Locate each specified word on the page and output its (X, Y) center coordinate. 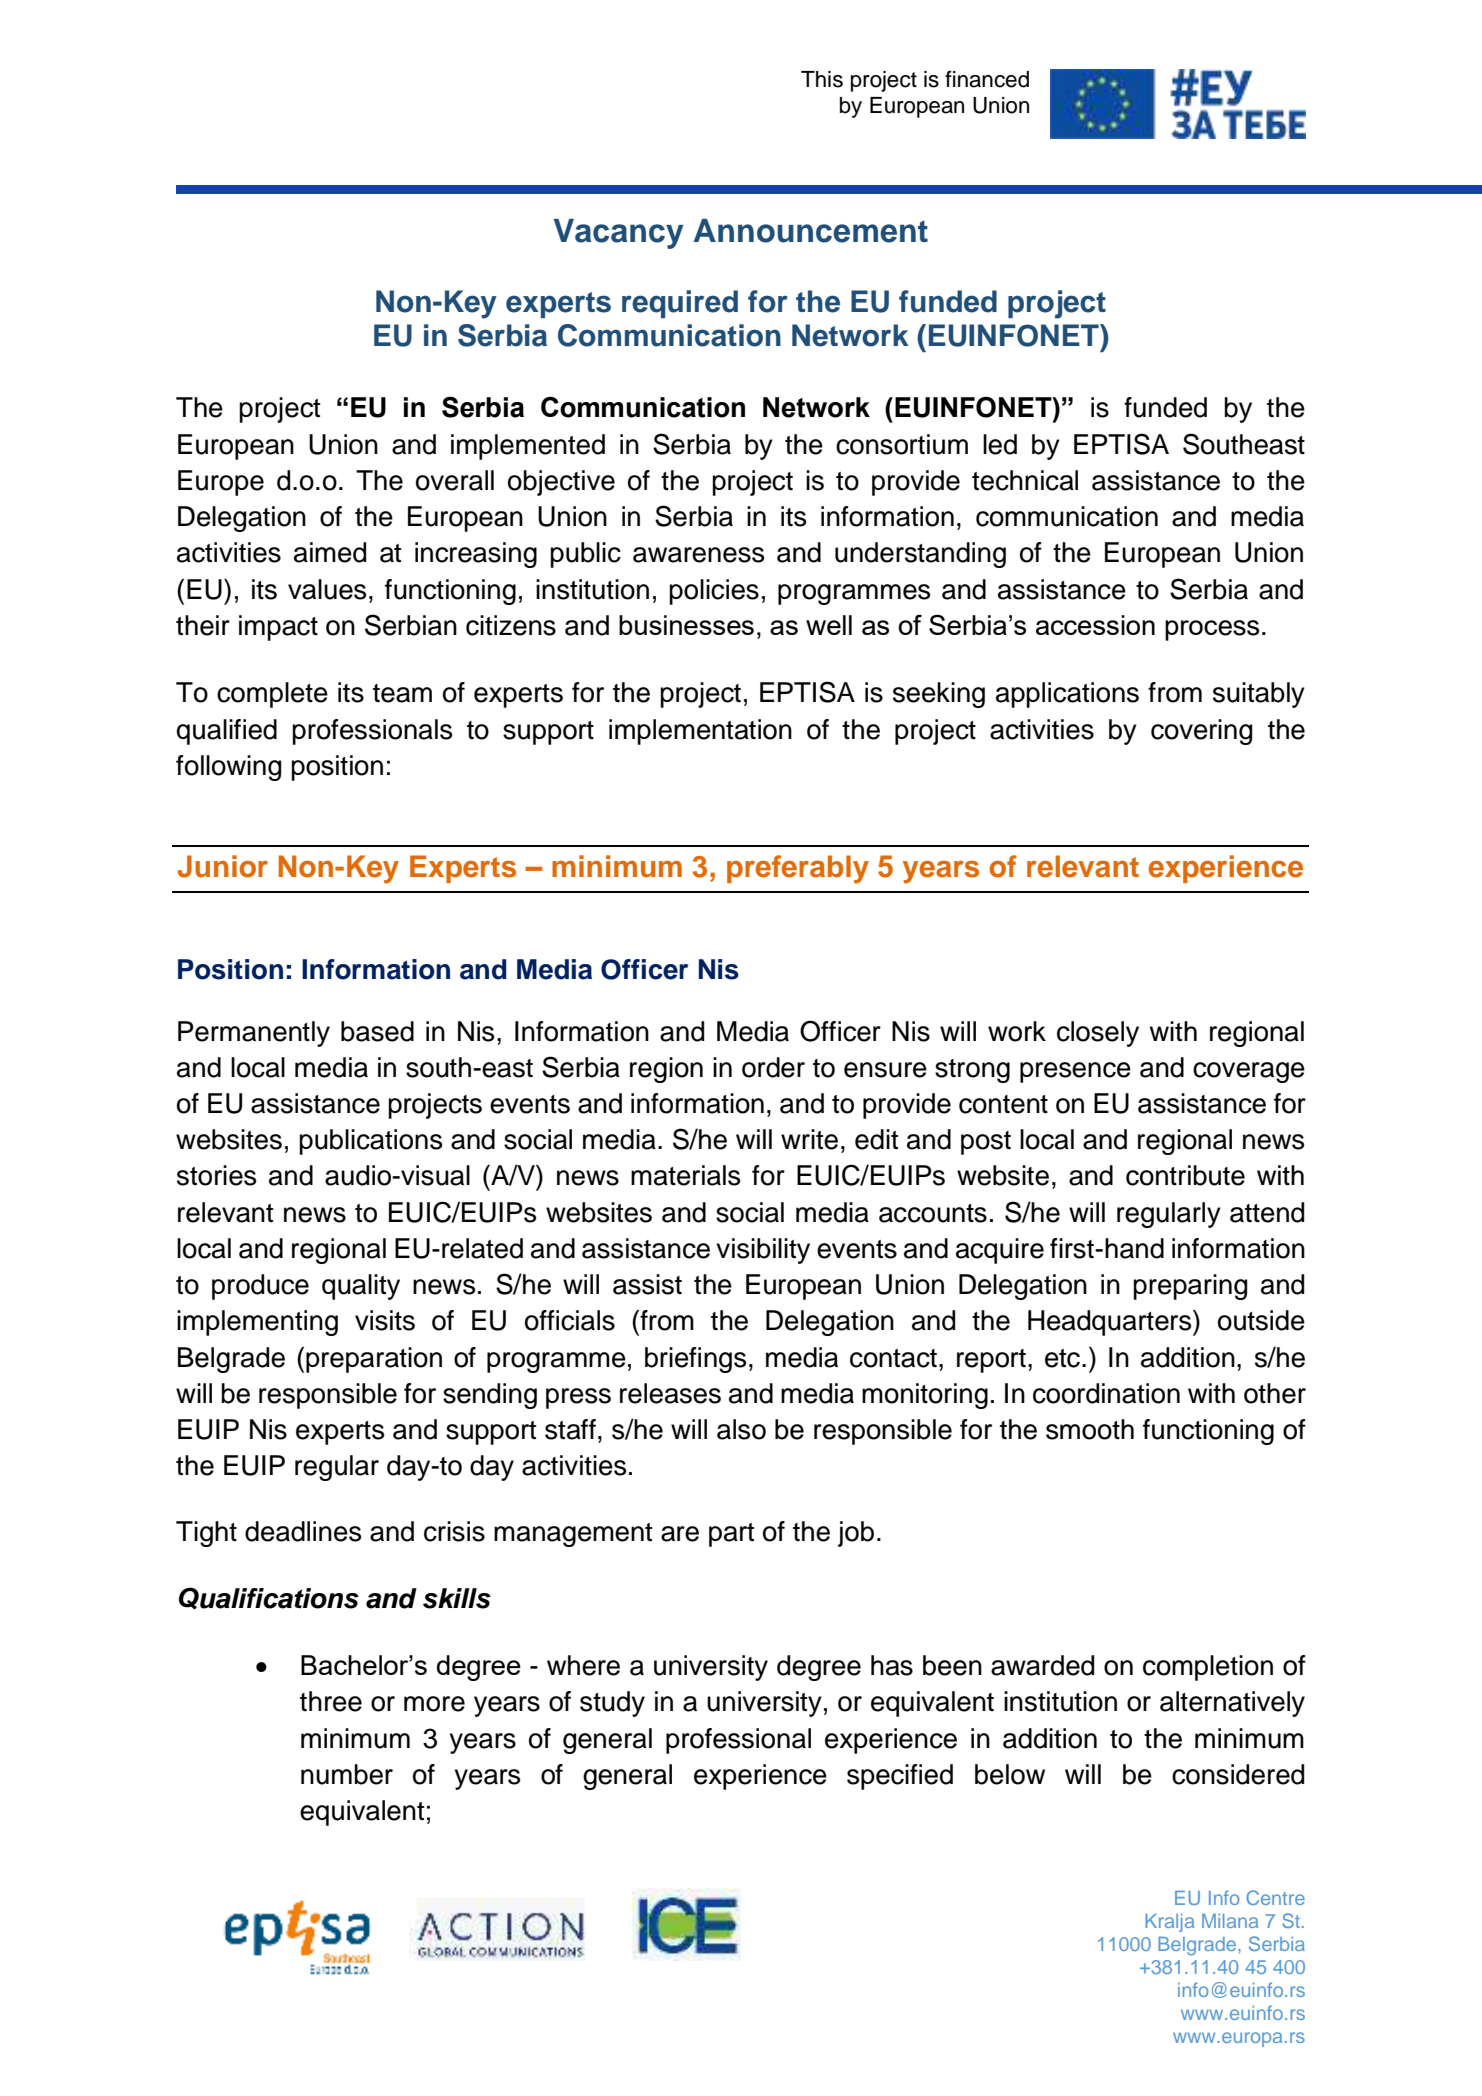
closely (1098, 1034)
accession (1095, 625)
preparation (374, 1360)
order (773, 1067)
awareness (698, 555)
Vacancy (618, 234)
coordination (1106, 1393)
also (741, 1429)
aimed (330, 552)
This (822, 79)
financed (987, 79)
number (347, 1774)
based (377, 1031)
